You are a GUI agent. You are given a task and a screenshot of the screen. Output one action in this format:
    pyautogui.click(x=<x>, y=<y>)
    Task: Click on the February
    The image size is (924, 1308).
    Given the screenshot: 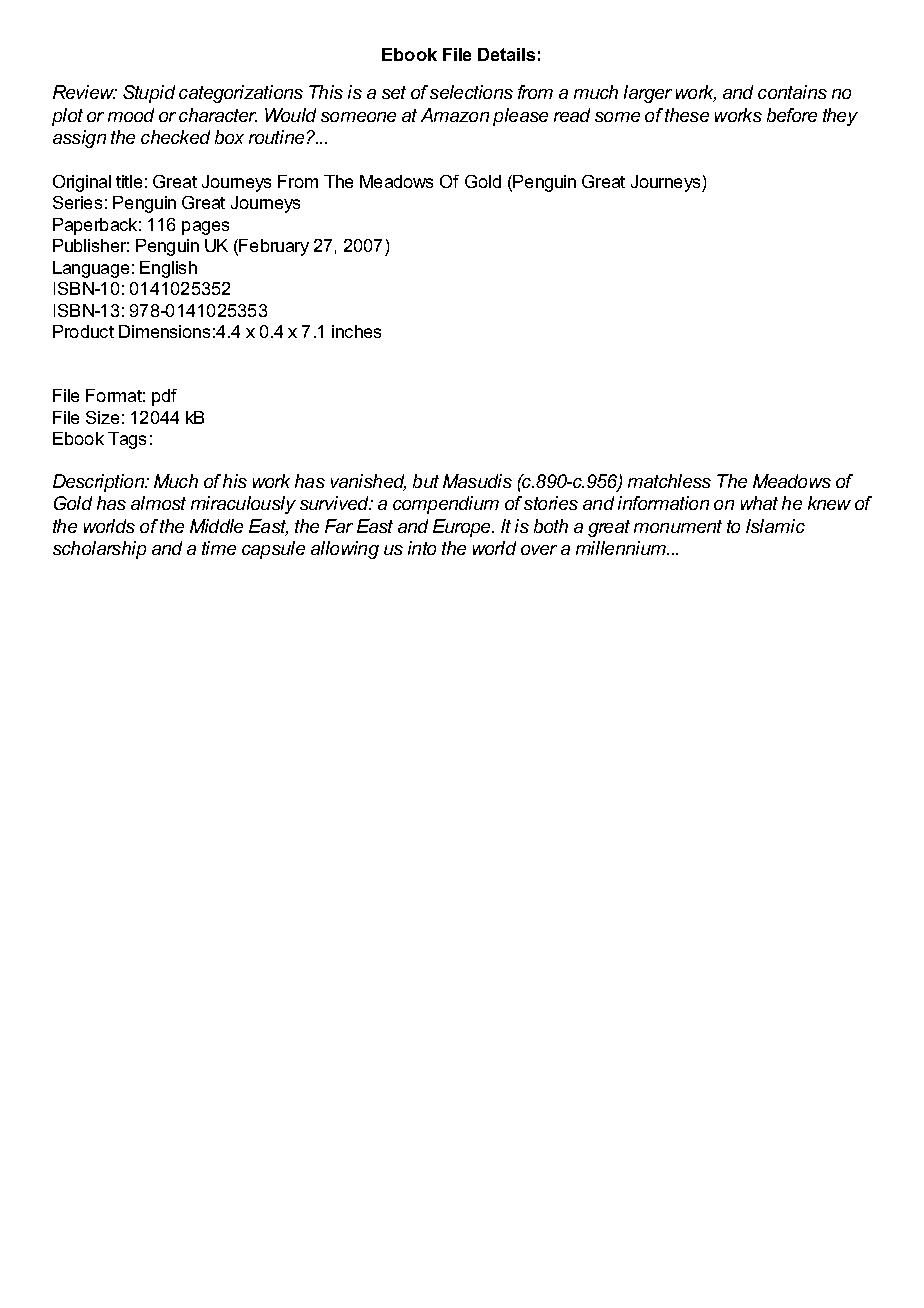 What is the action you would take?
    pyautogui.click(x=273, y=247)
